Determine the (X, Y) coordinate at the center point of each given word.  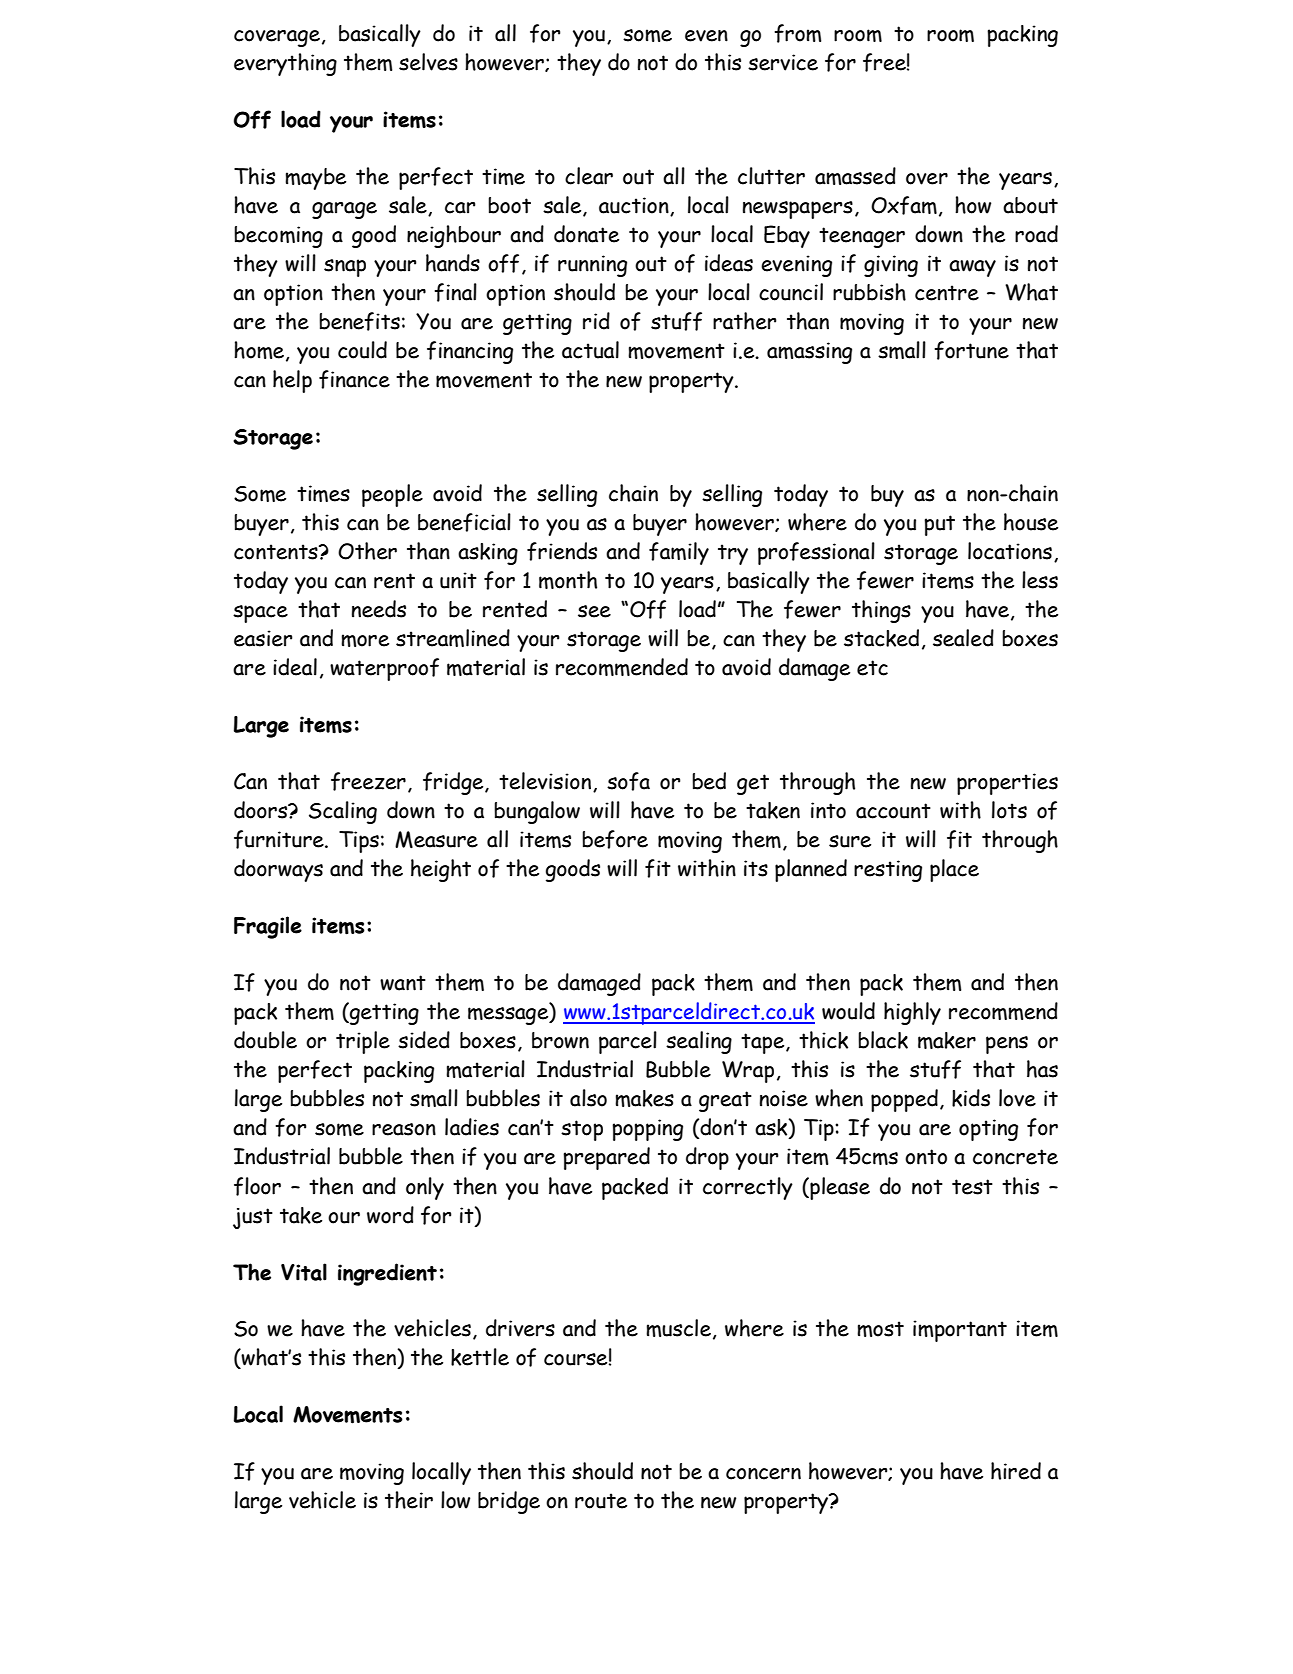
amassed (855, 176)
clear (589, 176)
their (409, 1500)
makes (644, 1098)
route (601, 1501)
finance (354, 379)
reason (404, 1129)
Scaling (343, 812)
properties (1007, 784)
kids (971, 1098)
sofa (628, 781)
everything (285, 64)
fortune (971, 350)
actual (590, 350)
